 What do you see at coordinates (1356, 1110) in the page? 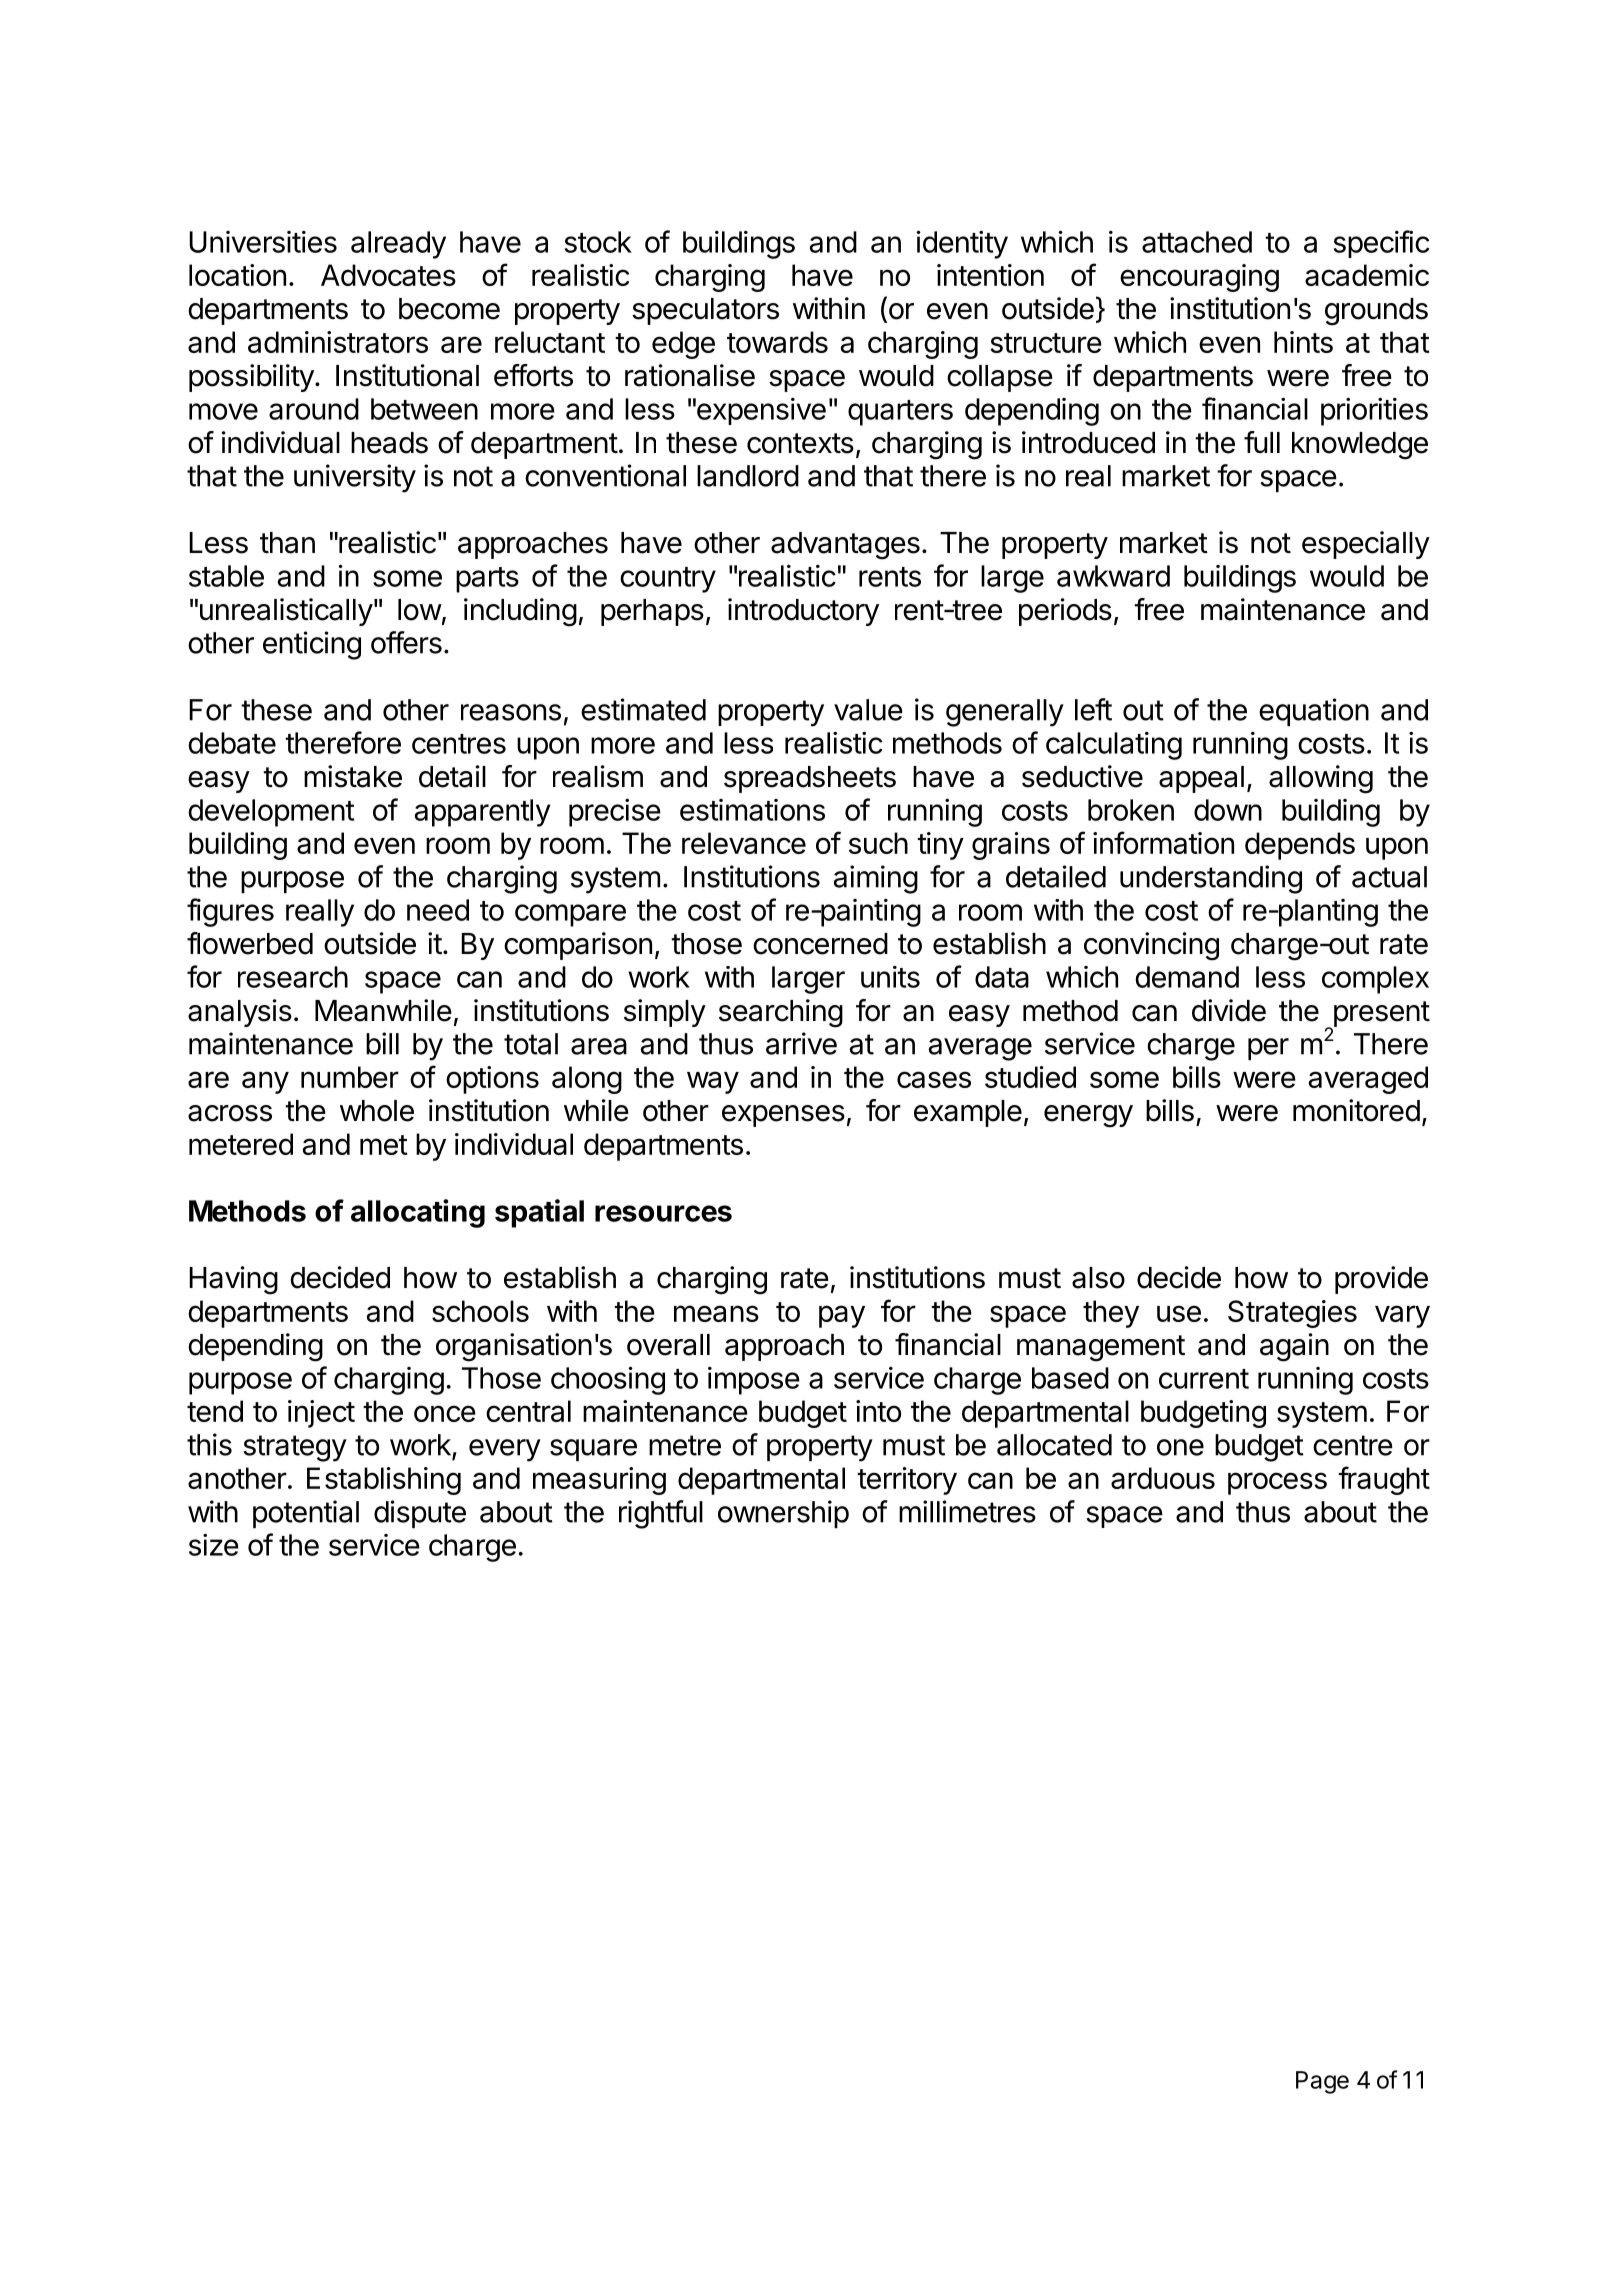
I see `monitored` at bounding box center [1356, 1110].
